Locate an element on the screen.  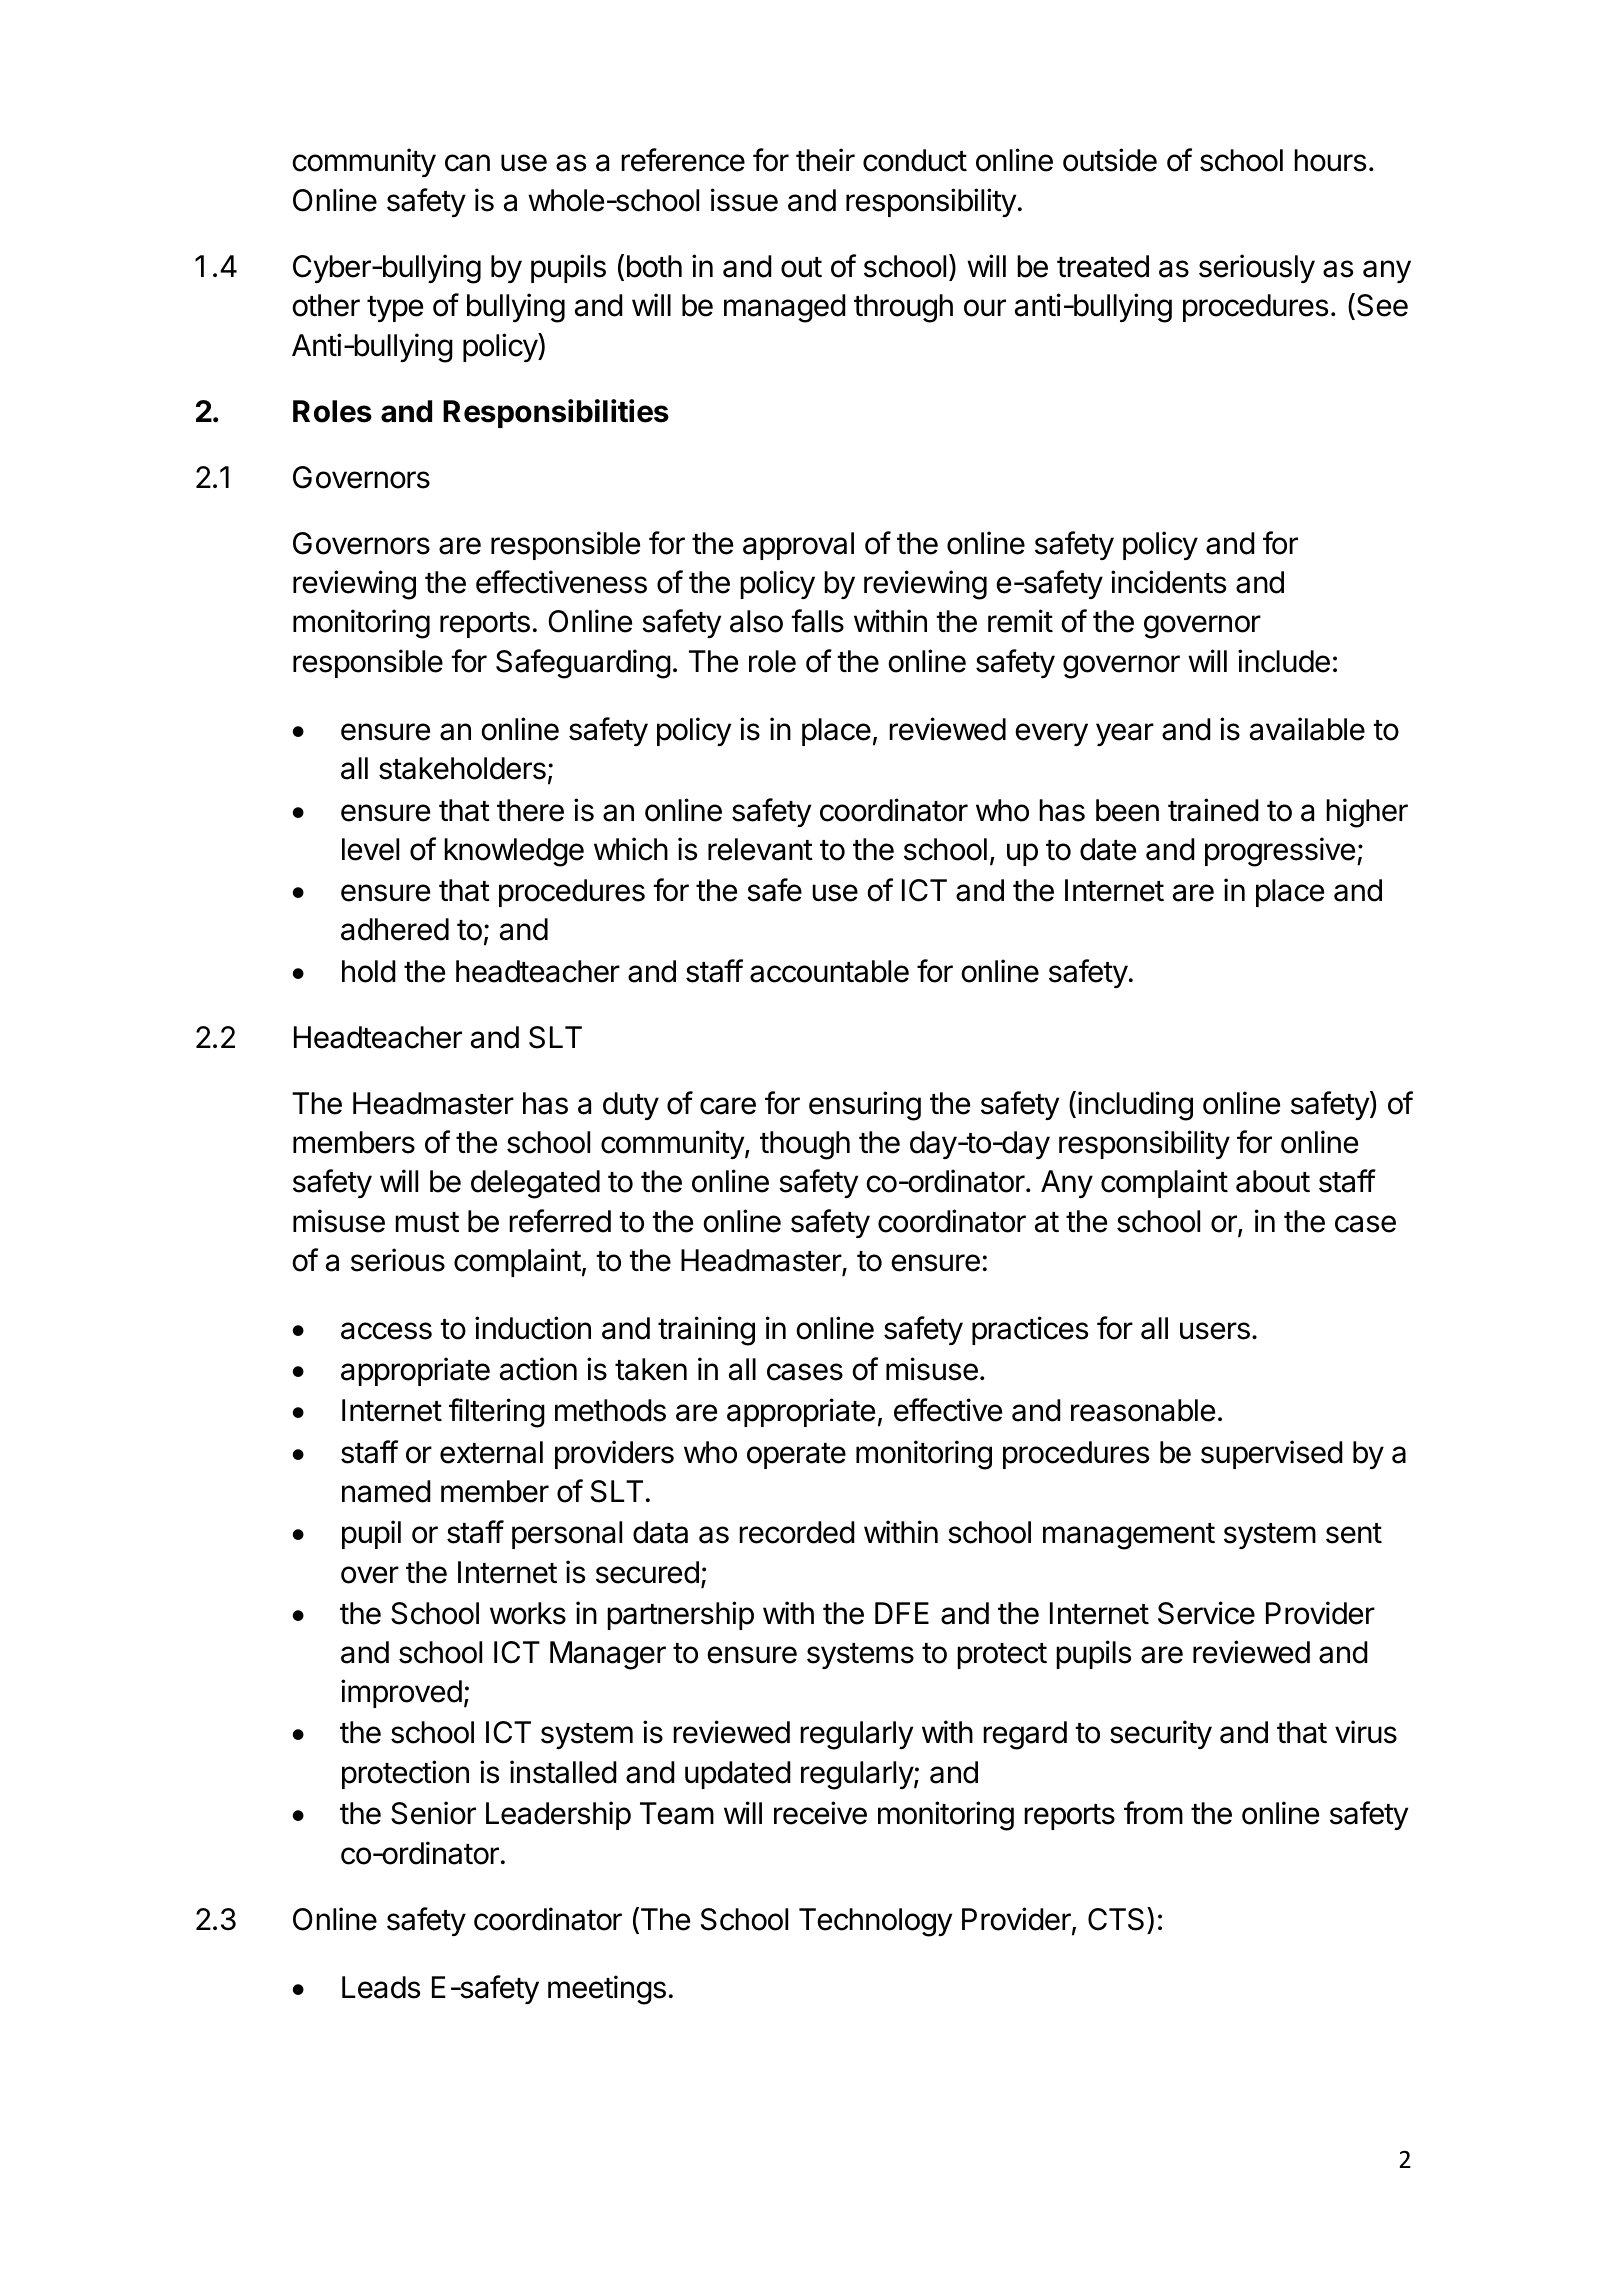
trained is located at coordinates (1213, 810).
